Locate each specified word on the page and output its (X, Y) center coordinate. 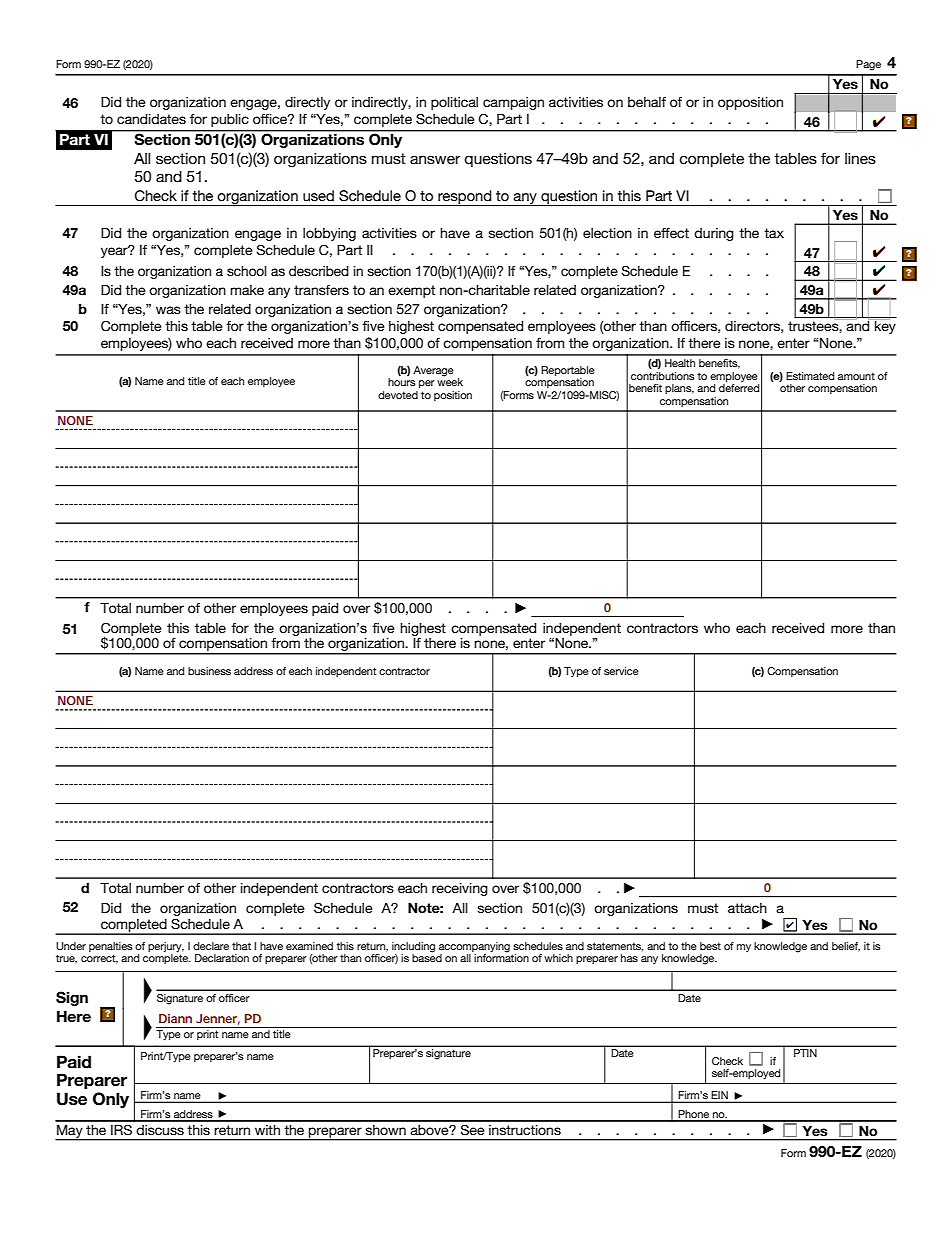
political (454, 103)
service (621, 671)
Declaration (222, 958)
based (427, 957)
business (209, 671)
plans (679, 389)
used (318, 195)
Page (868, 65)
